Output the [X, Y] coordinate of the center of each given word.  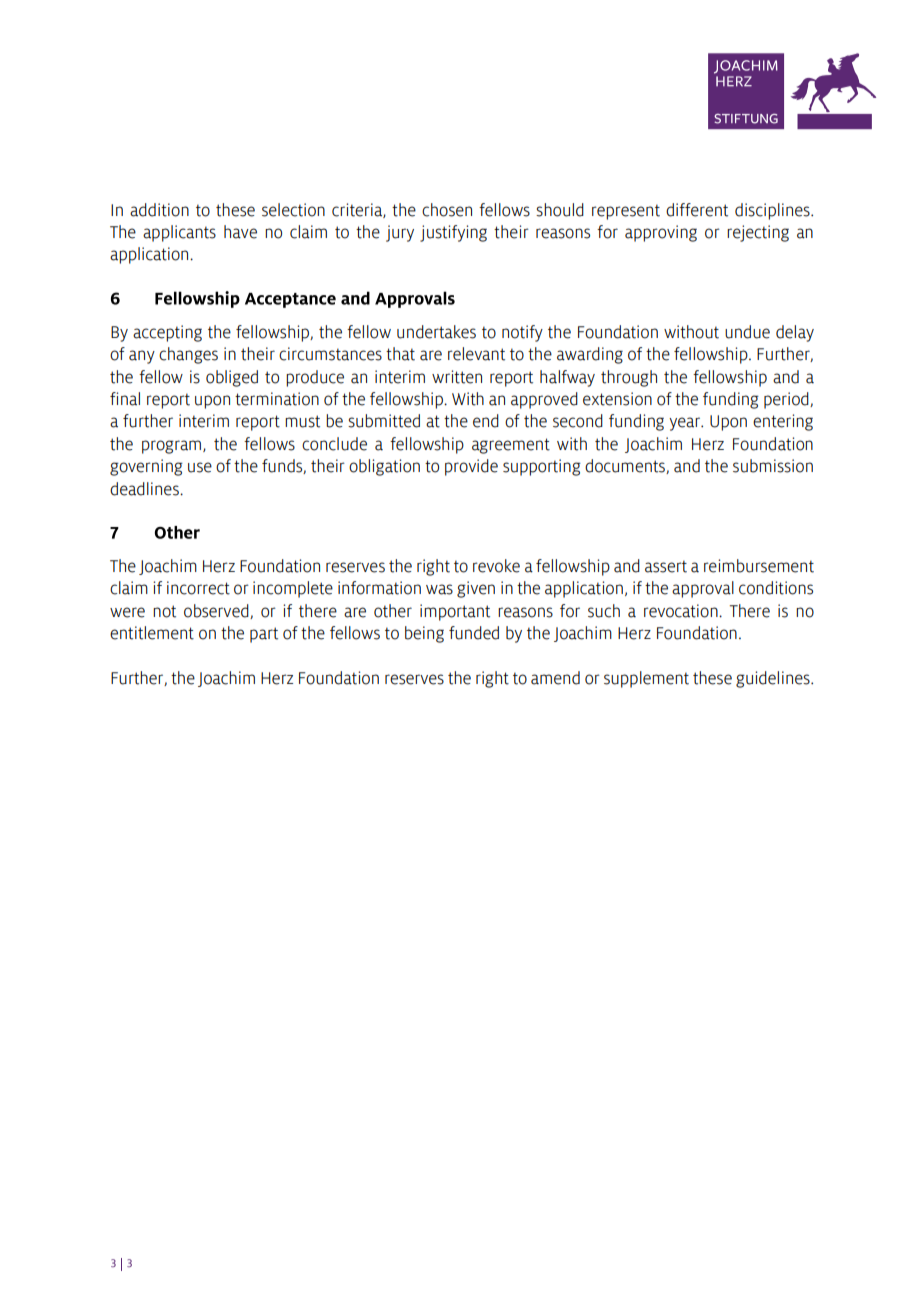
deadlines [145, 489]
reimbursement [759, 566]
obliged [232, 378]
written [457, 377]
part [264, 635]
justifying [453, 233]
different [697, 210]
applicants [179, 233]
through [629, 378]
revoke [496, 566]
